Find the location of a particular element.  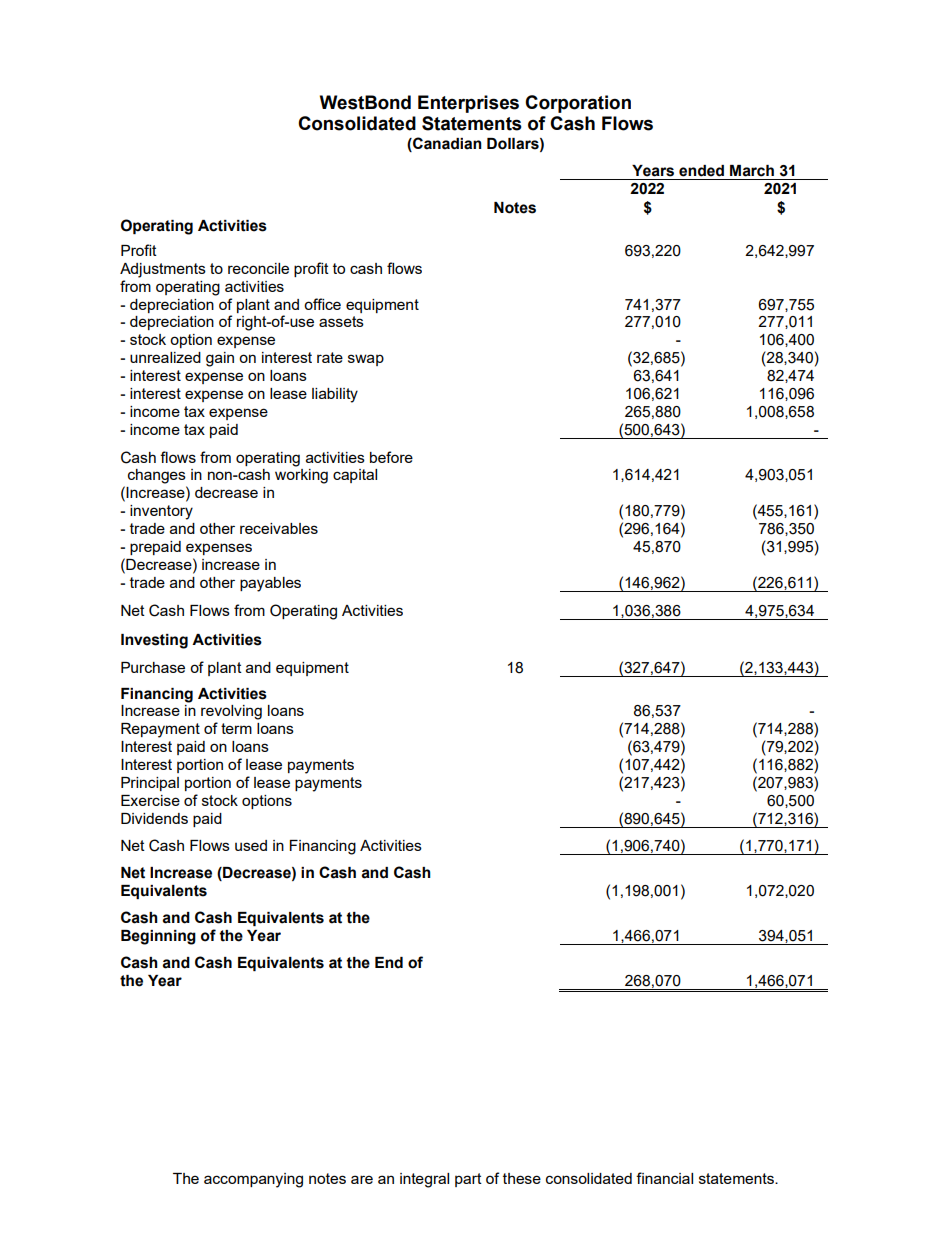

Investing is located at coordinates (154, 641).
